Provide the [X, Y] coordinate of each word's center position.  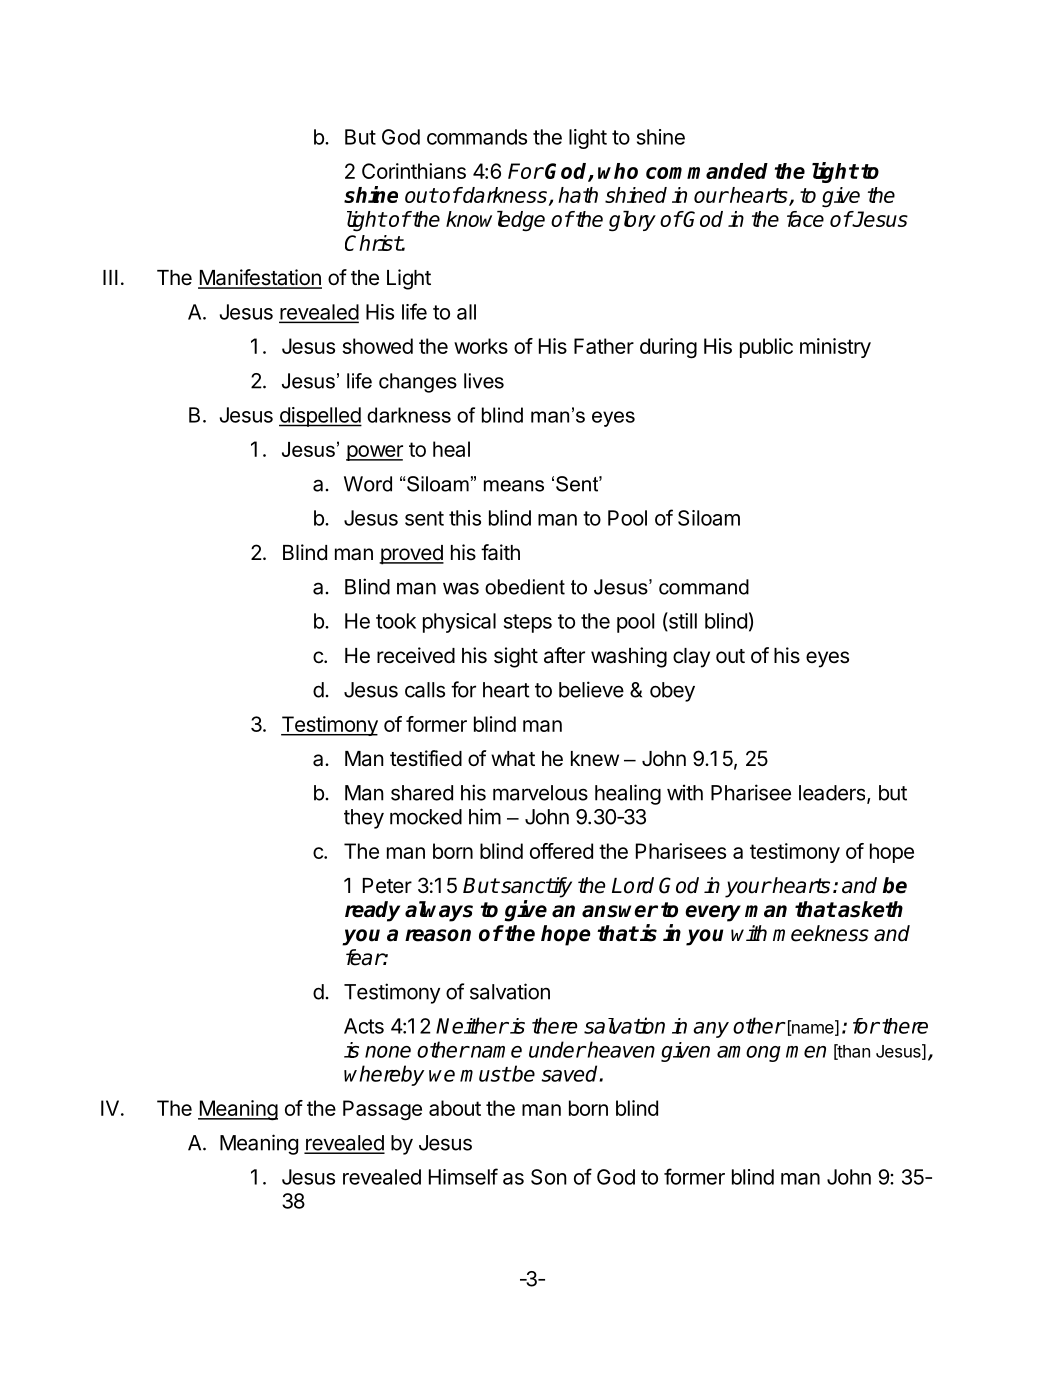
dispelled [320, 417]
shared [422, 793]
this [465, 518]
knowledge [495, 221]
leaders [833, 794]
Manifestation [260, 278]
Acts [364, 1026]
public [766, 348]
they [364, 819]
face [805, 219]
